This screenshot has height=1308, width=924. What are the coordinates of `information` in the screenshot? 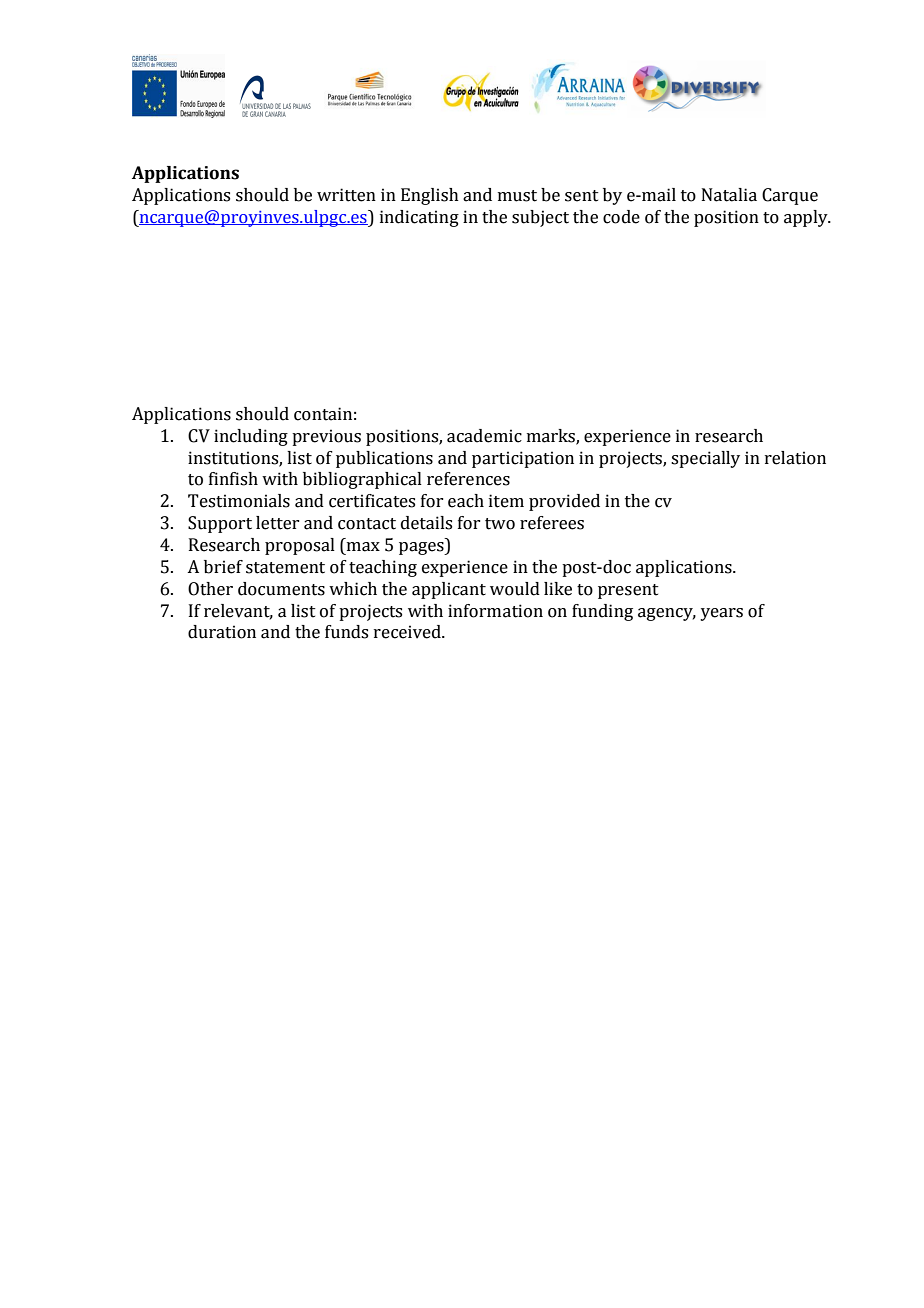 It's located at (495, 611).
